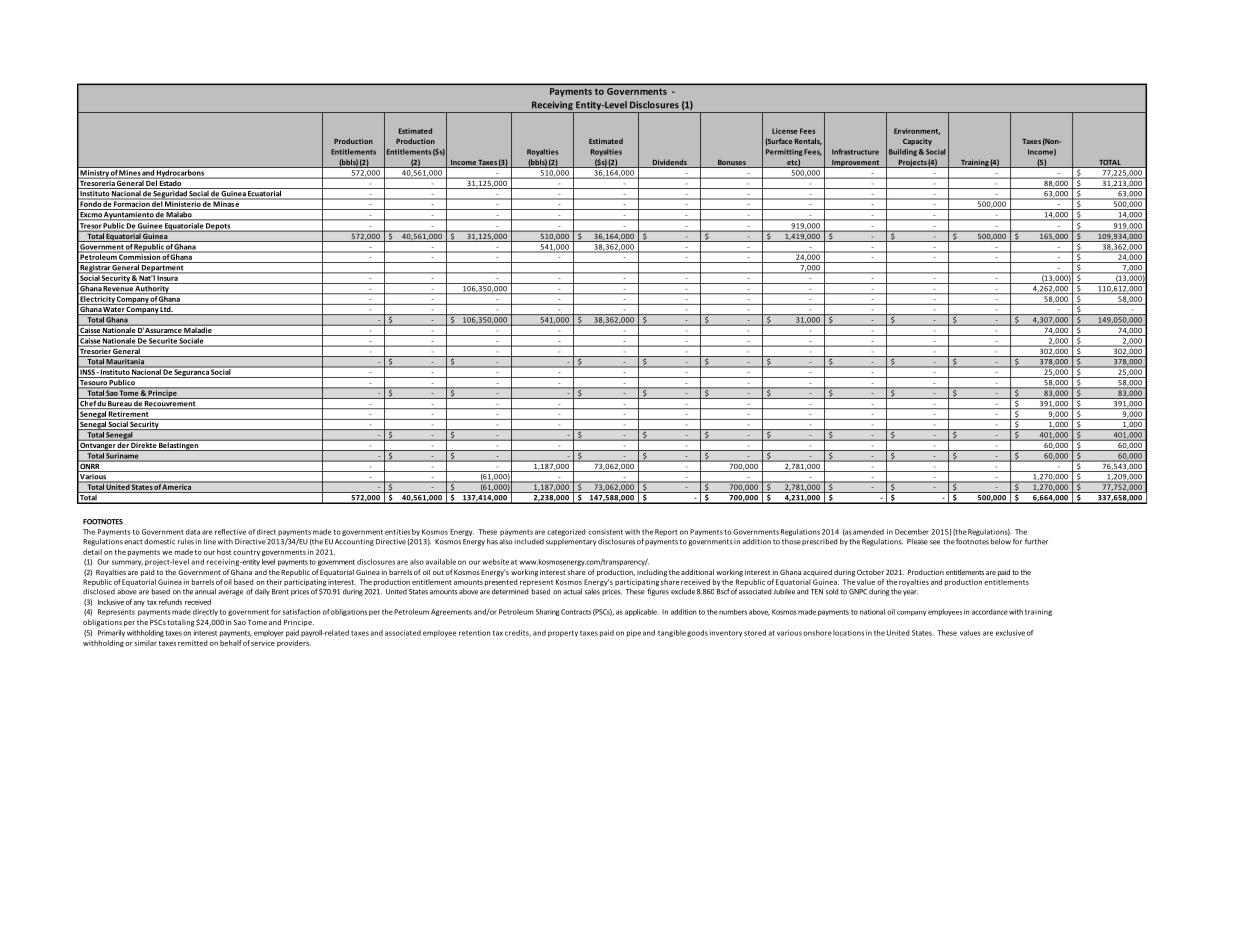  I want to click on Bonuses, so click(731, 163).
